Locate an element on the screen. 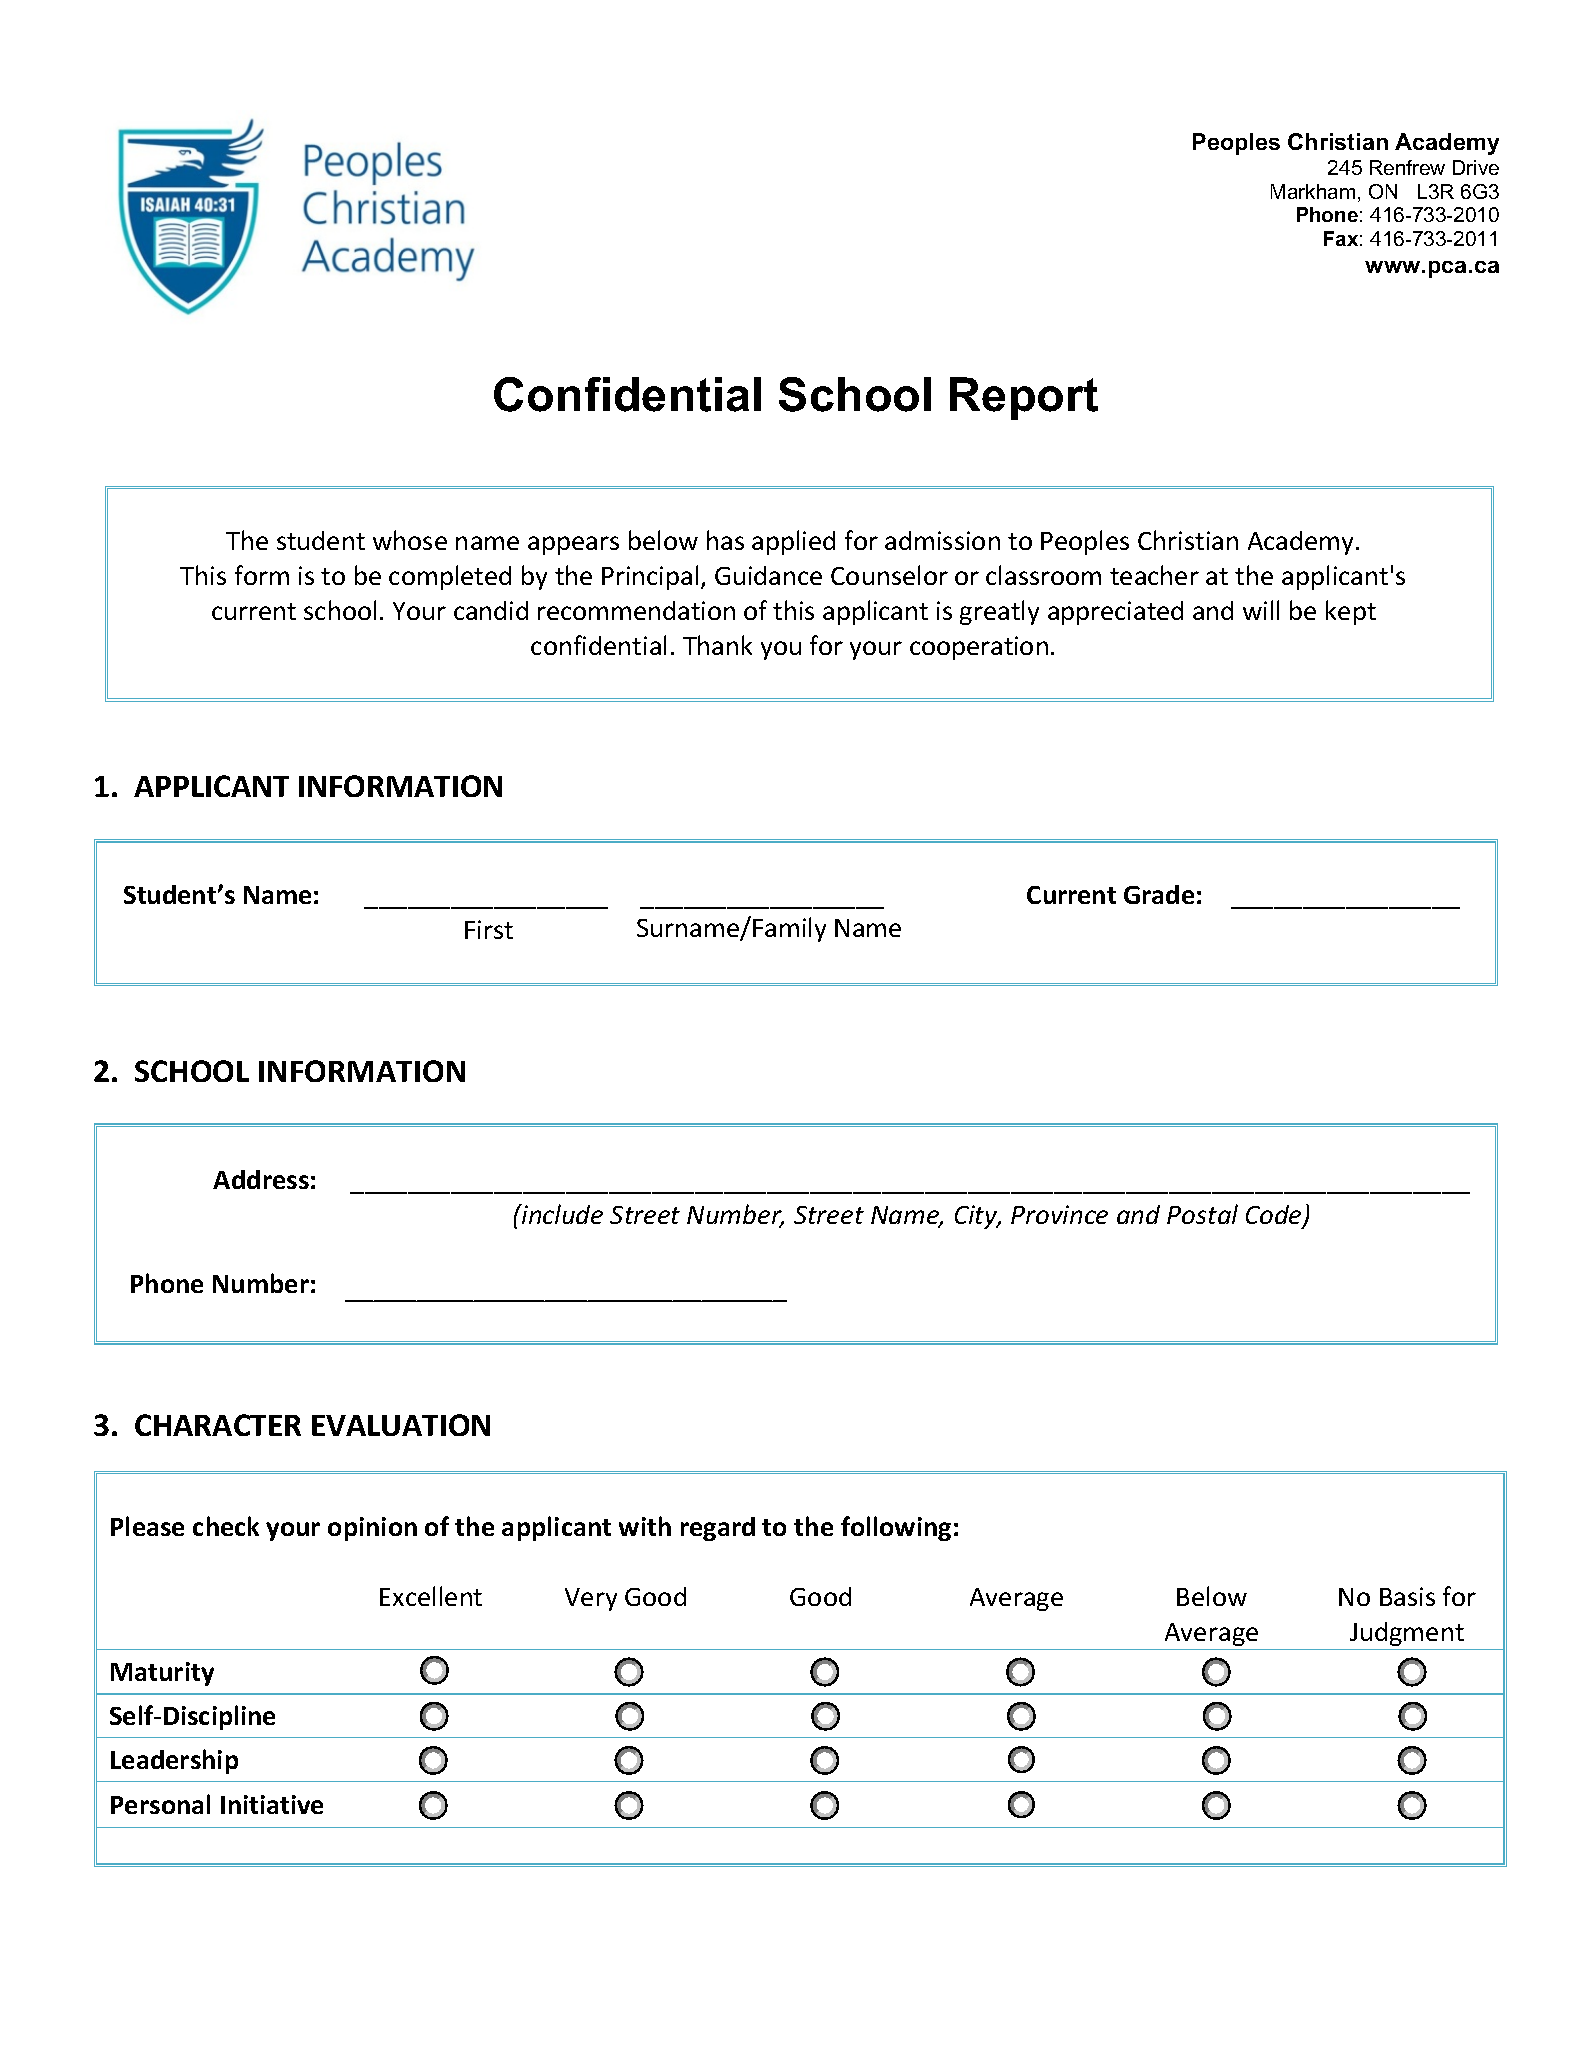  Markham is located at coordinates (1313, 191).
